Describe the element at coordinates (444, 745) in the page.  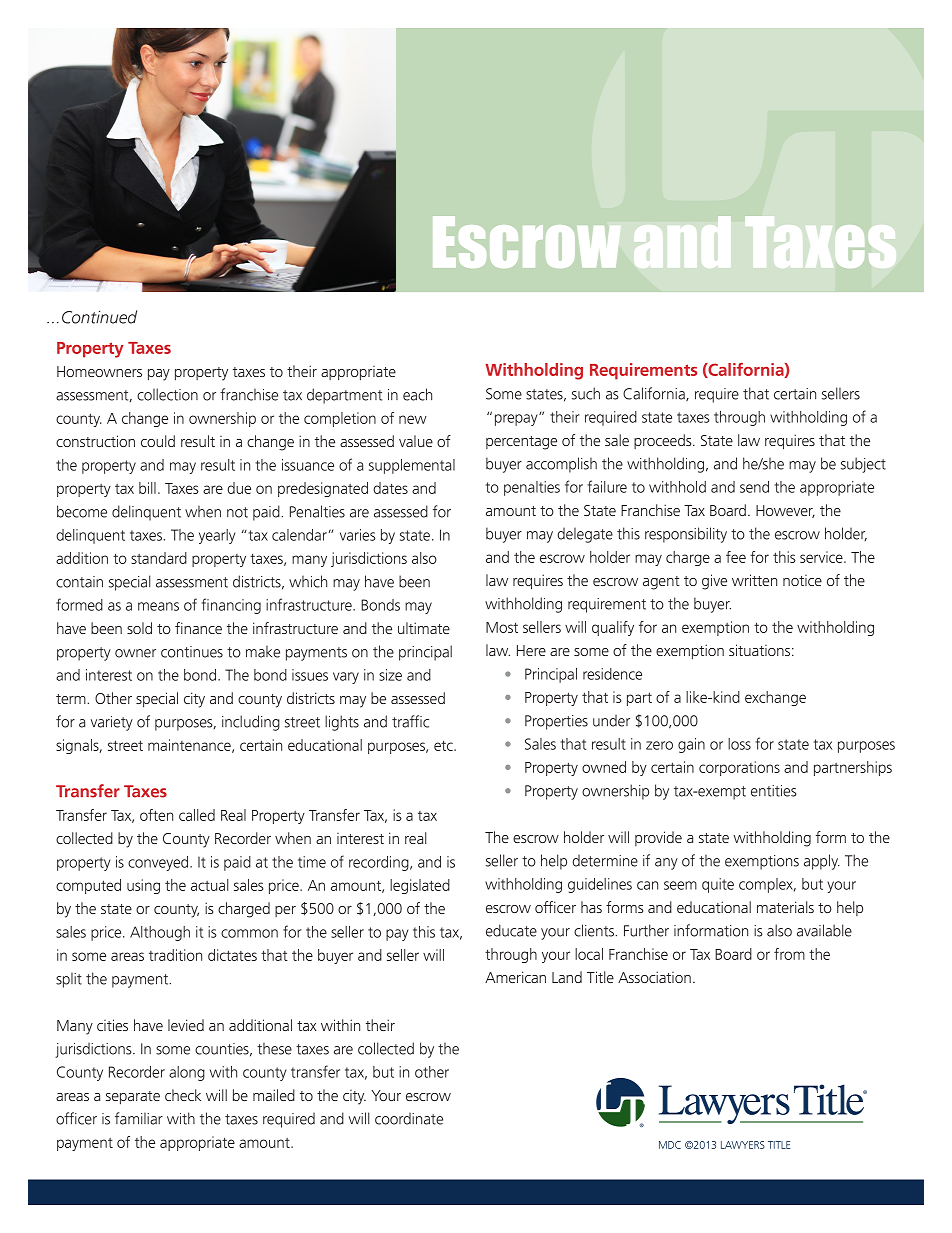
I see `etc` at that location.
